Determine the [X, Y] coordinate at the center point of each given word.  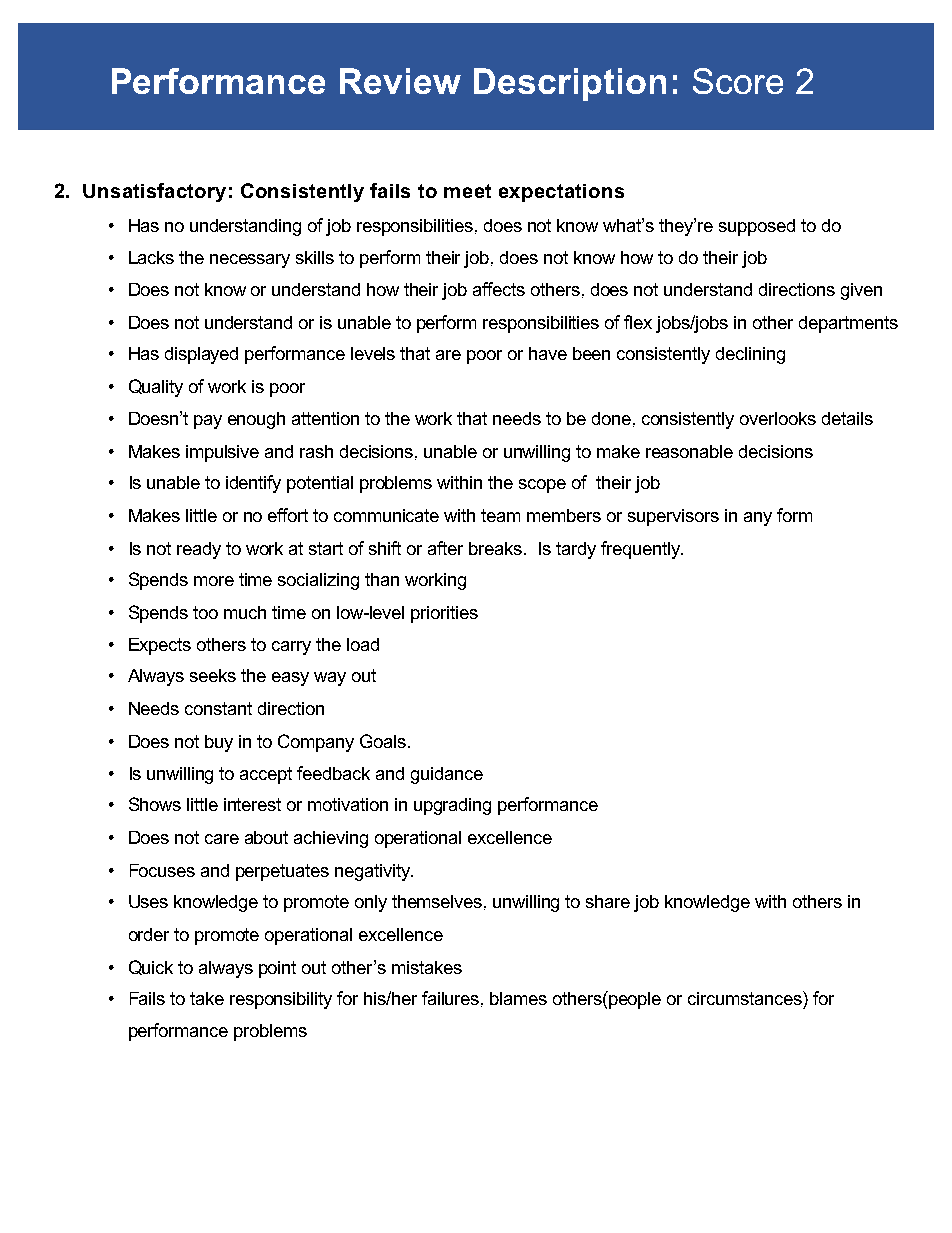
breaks [497, 548]
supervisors [673, 517]
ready [199, 550]
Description [570, 84]
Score [738, 81]
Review [400, 81]
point [277, 969]
